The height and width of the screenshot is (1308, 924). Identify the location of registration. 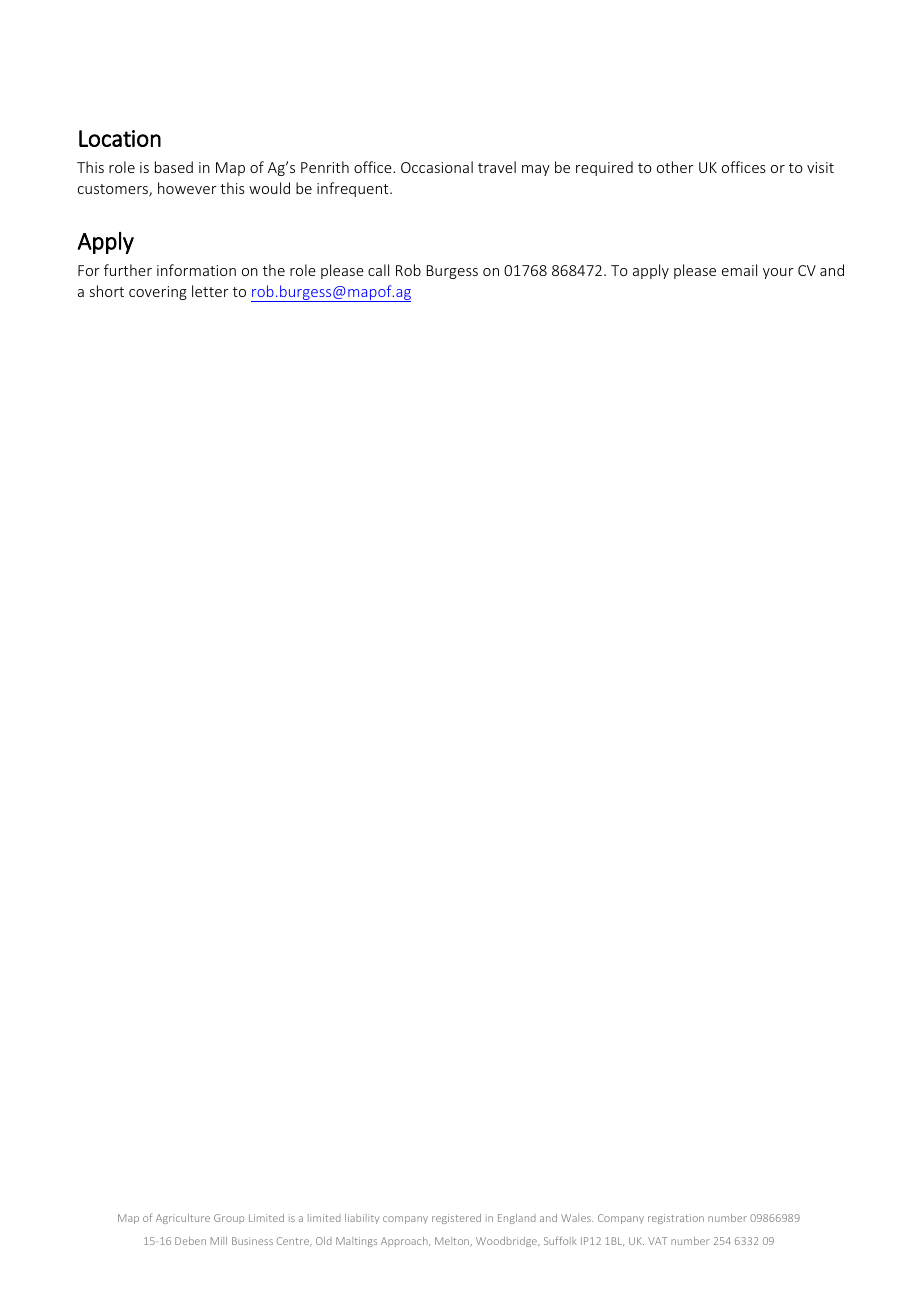
(676, 1219).
